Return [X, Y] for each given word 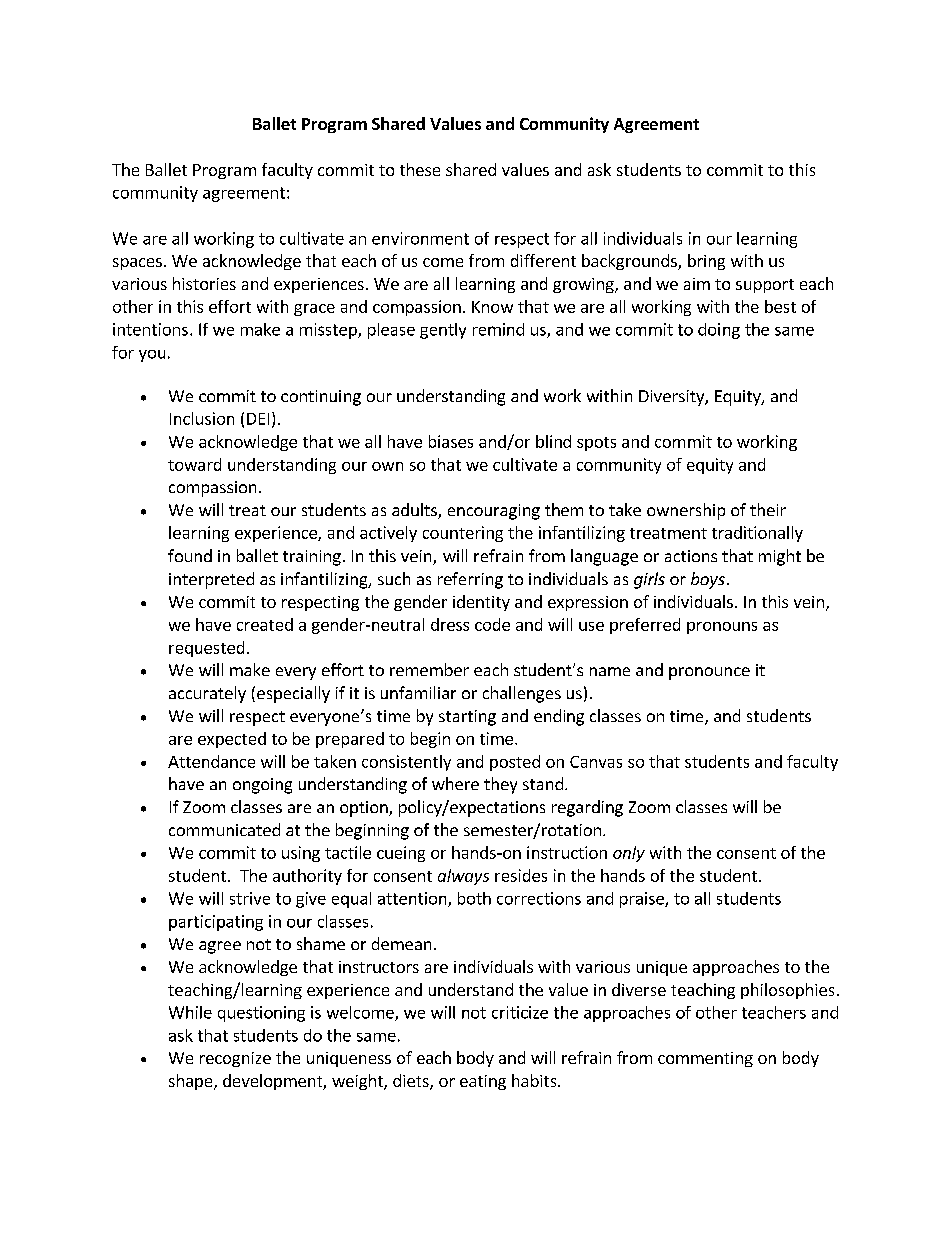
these [420, 169]
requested [206, 649]
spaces [137, 264]
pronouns [722, 628]
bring [706, 262]
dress [450, 624]
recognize [235, 1059]
